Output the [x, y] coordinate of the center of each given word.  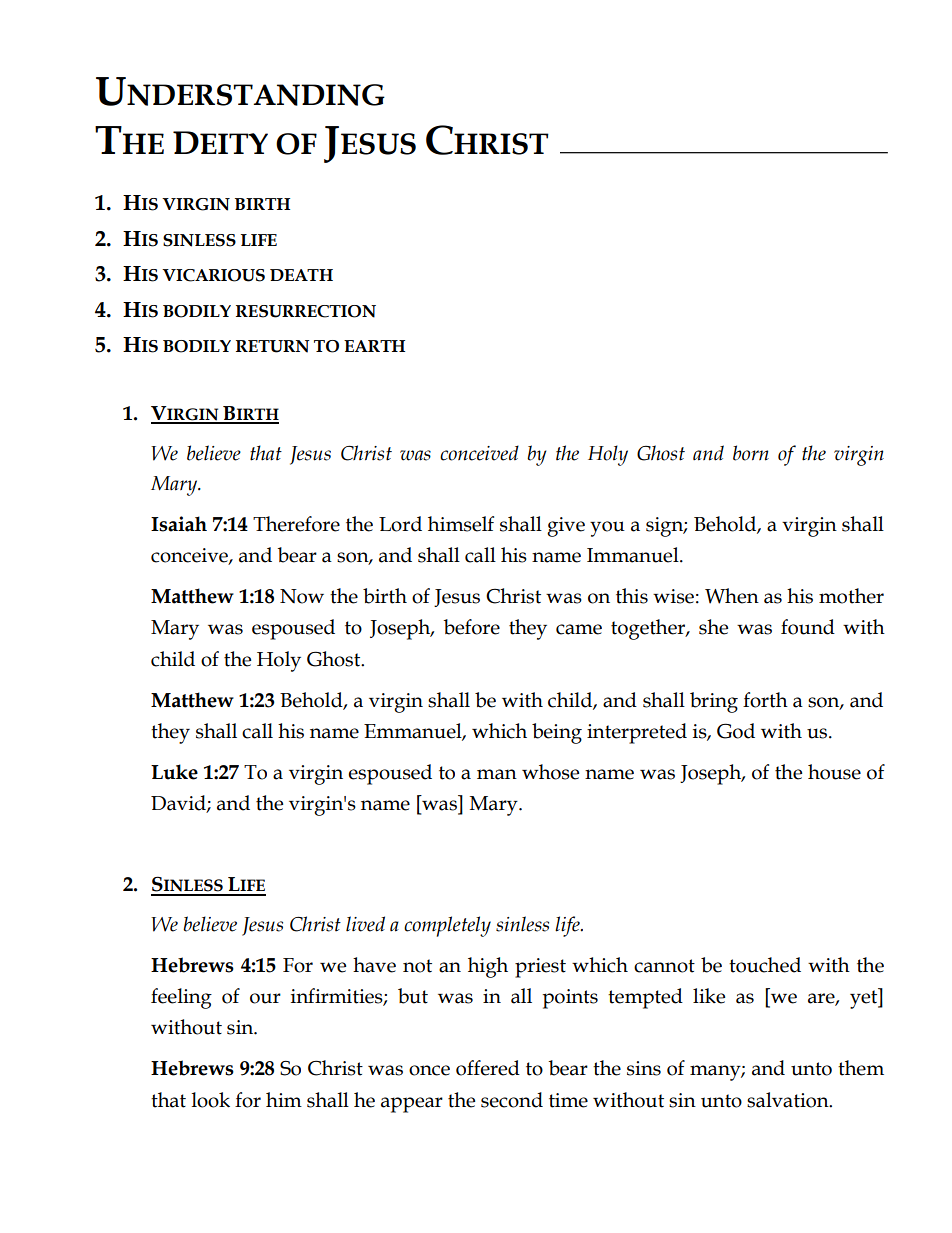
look [211, 1100]
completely [447, 926]
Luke [174, 772]
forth [765, 700]
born [751, 453]
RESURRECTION [306, 311]
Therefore [296, 524]
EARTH [374, 346]
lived [365, 924]
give [566, 527]
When [732, 596]
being [557, 733]
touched [765, 965]
